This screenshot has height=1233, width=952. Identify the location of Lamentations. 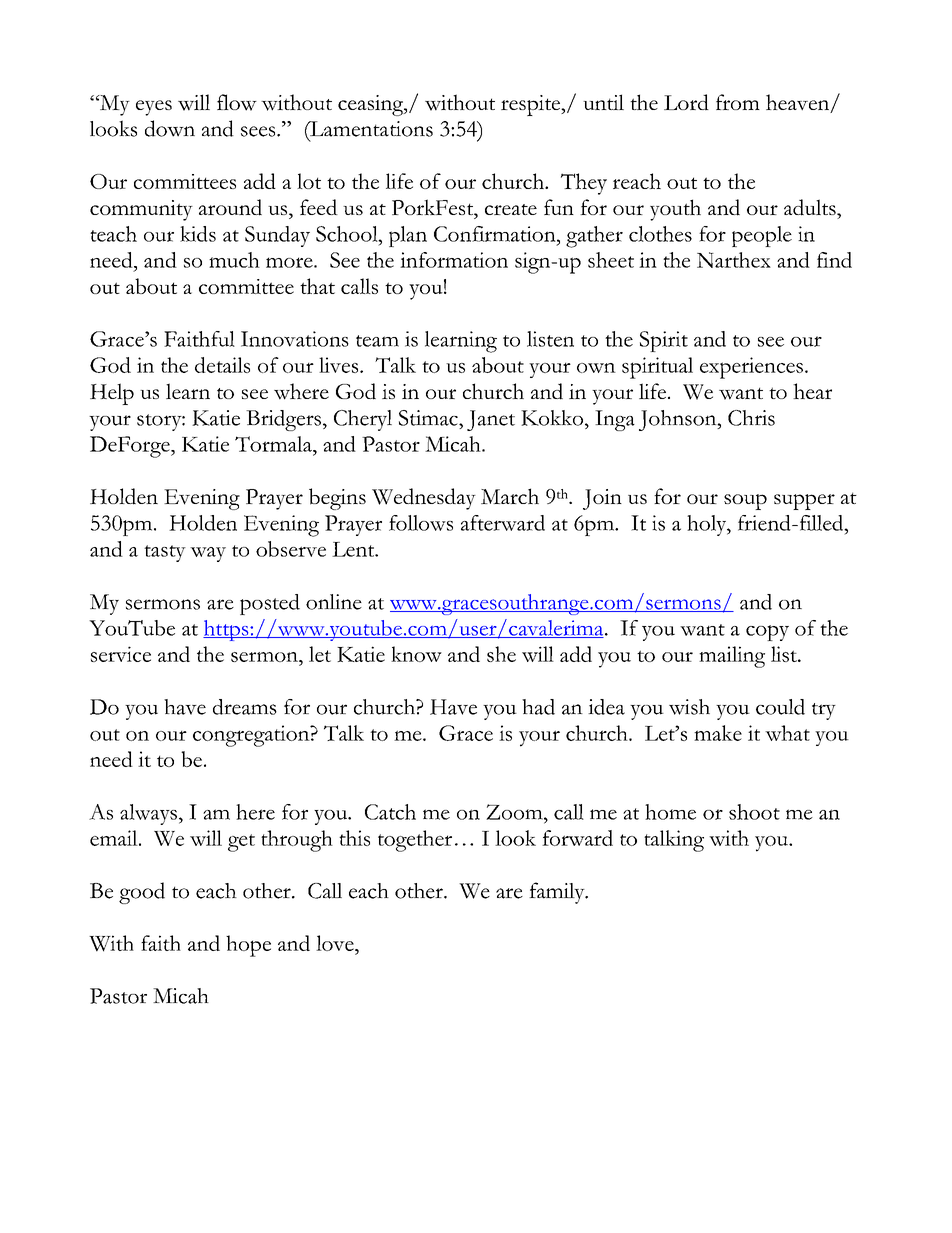
(370, 130).
